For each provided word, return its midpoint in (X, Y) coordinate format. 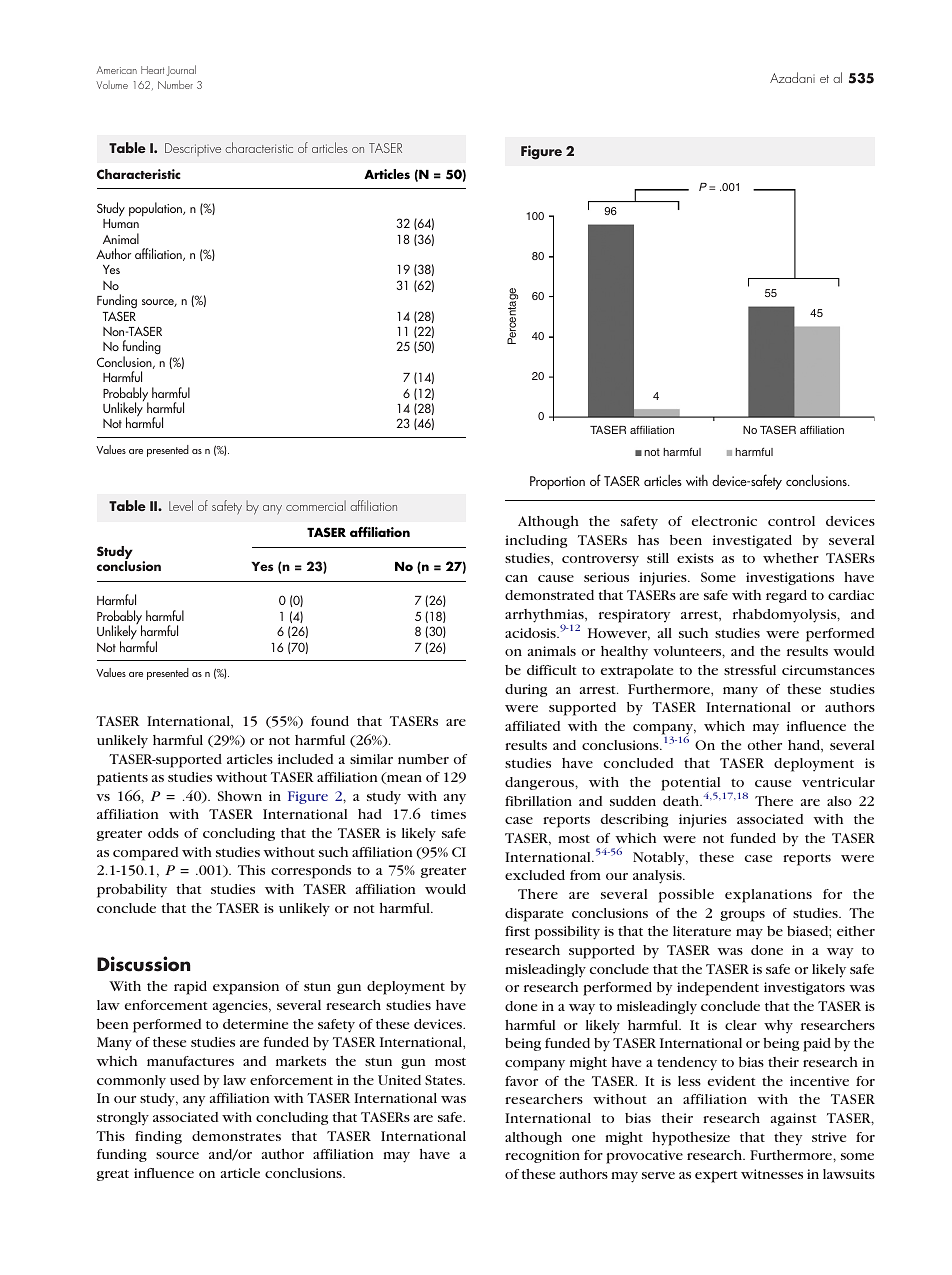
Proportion (557, 483)
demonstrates (236, 1136)
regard (786, 596)
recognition (542, 1156)
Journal (181, 70)
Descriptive (193, 149)
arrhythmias (545, 617)
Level (181, 505)
